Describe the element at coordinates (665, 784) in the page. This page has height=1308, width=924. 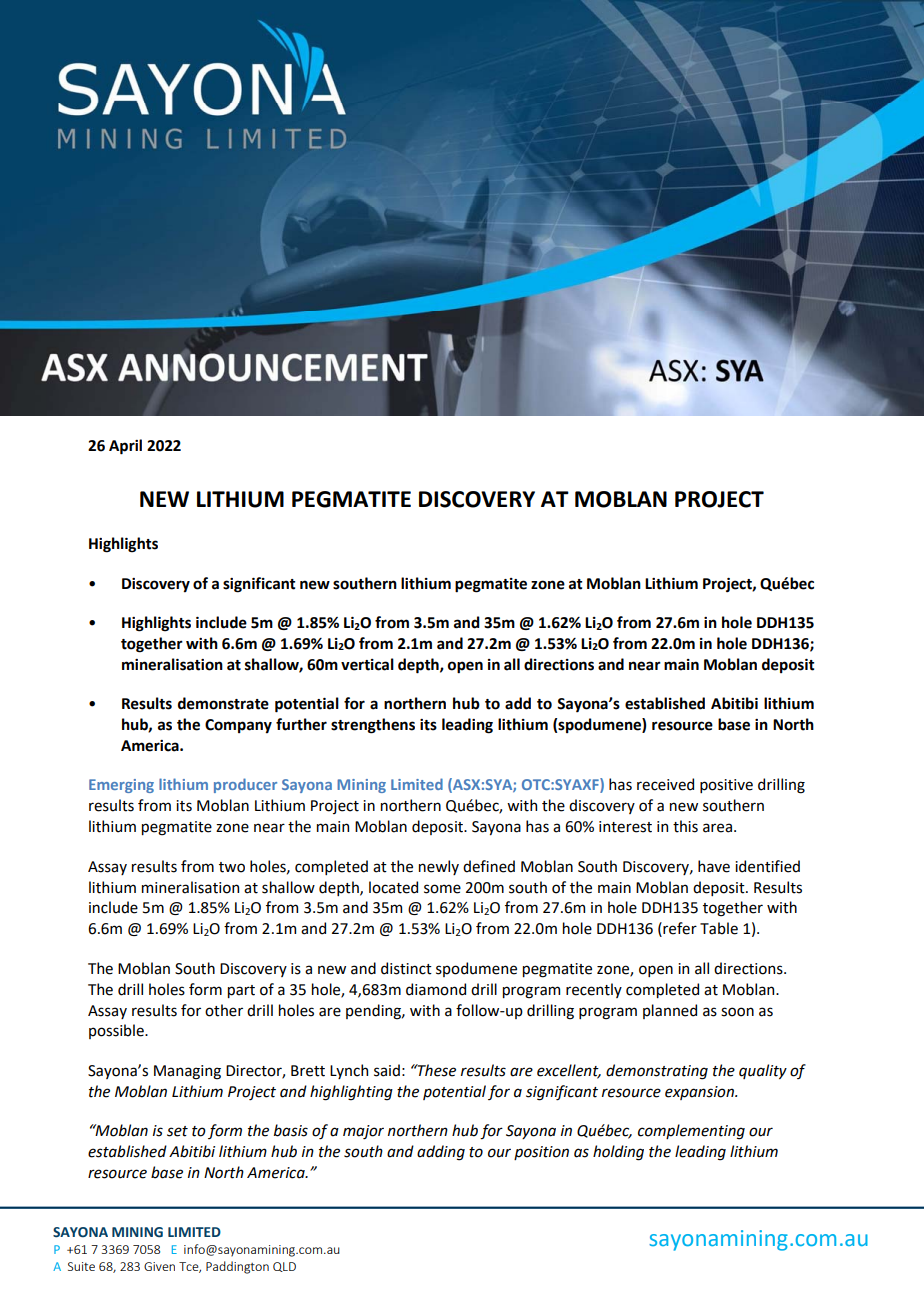
I see `received` at that location.
